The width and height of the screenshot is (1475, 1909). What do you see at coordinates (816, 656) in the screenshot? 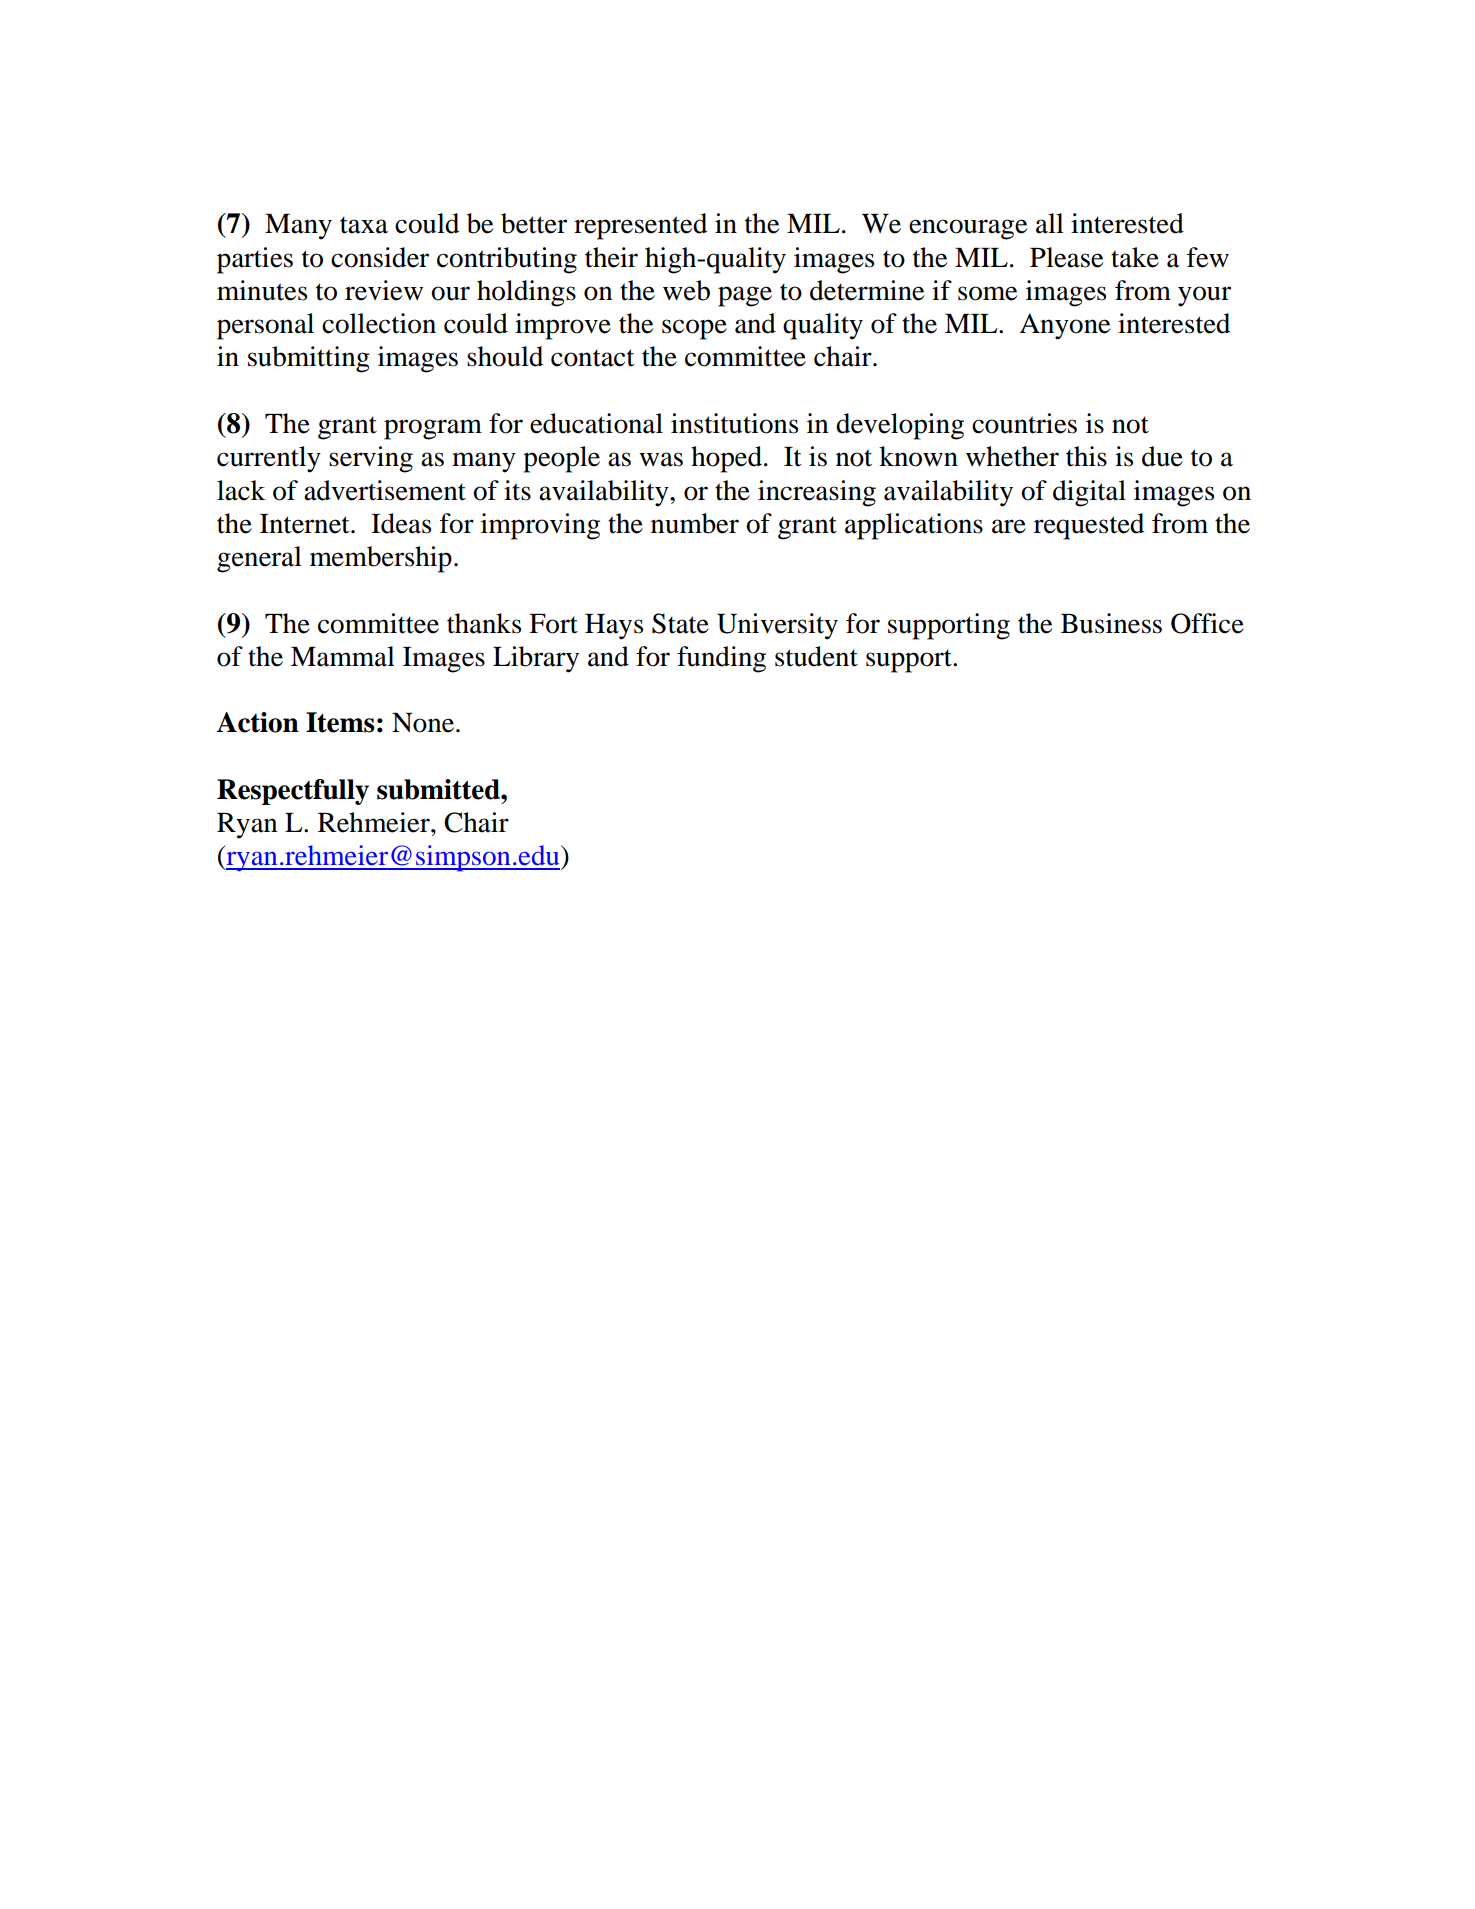
I see `student` at bounding box center [816, 656].
